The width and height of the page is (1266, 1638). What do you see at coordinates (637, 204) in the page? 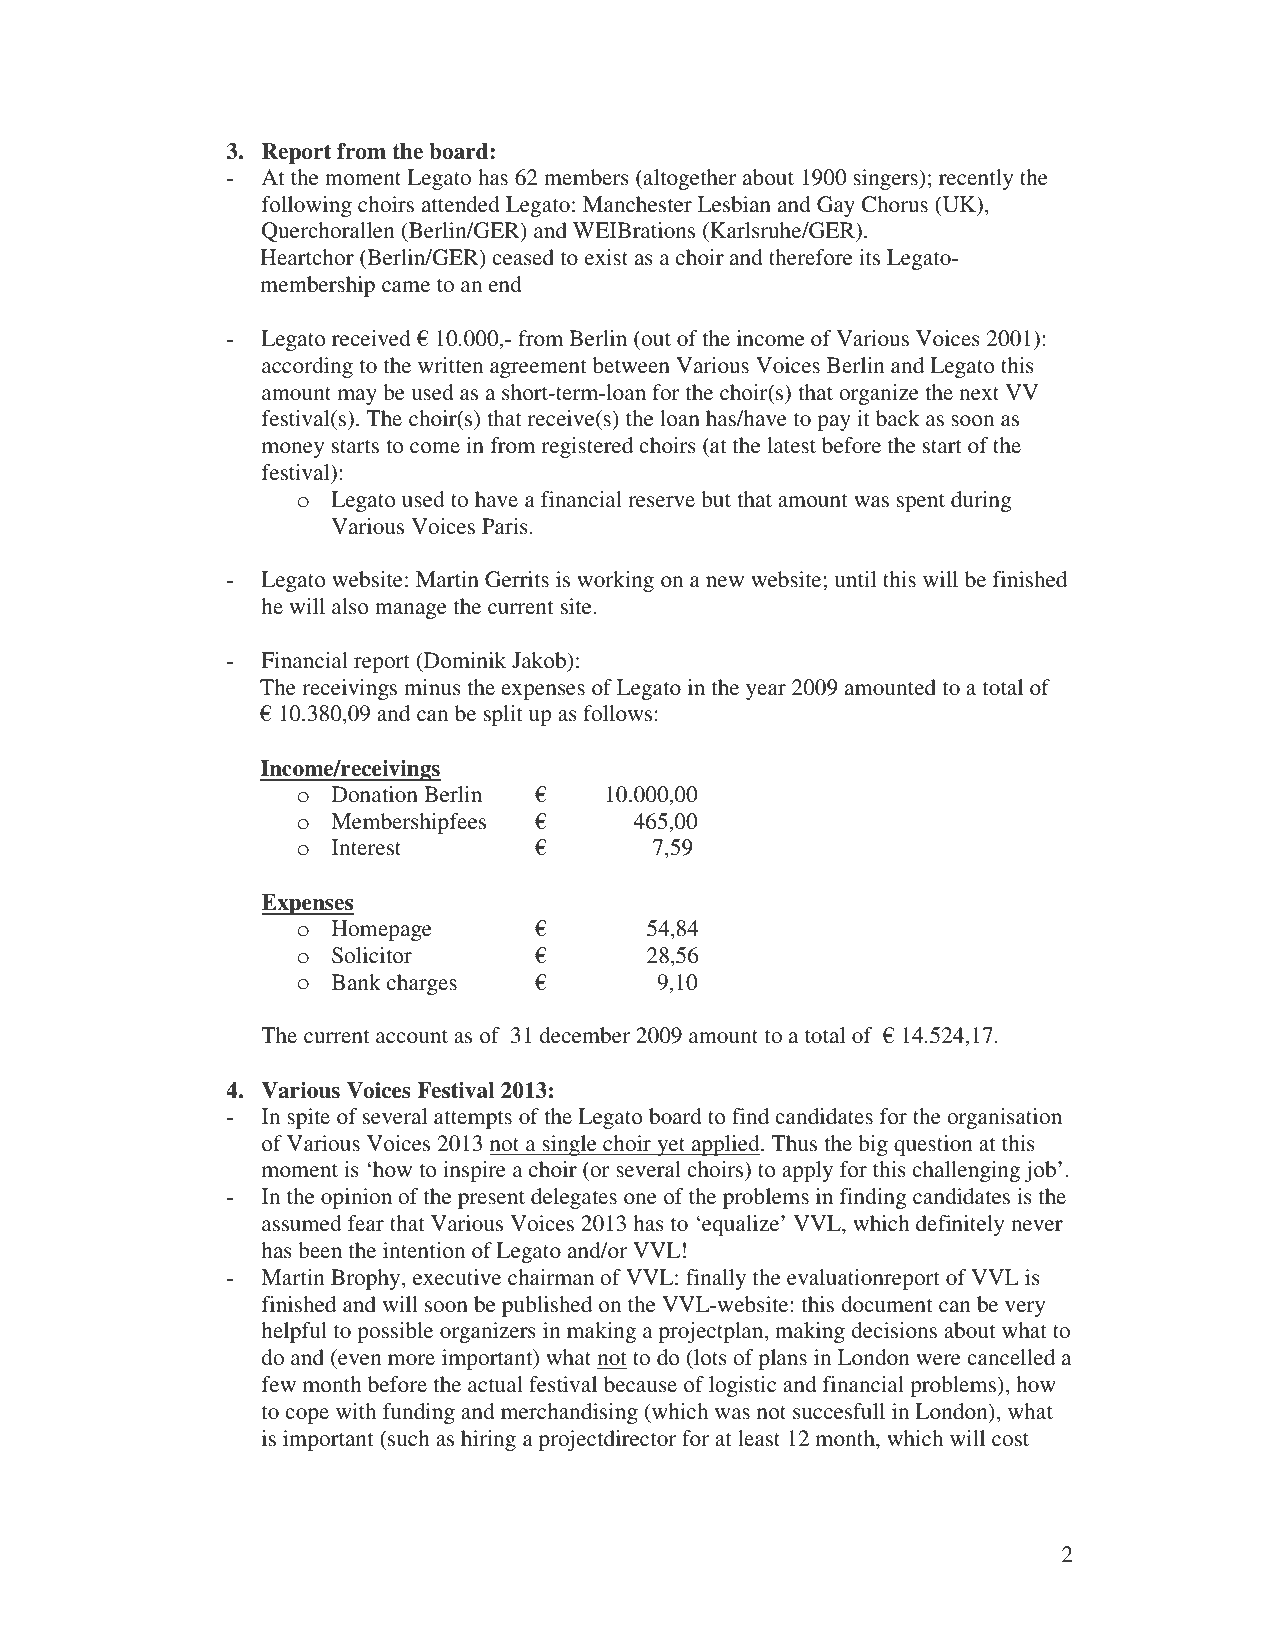
I see `Manchester` at bounding box center [637, 204].
